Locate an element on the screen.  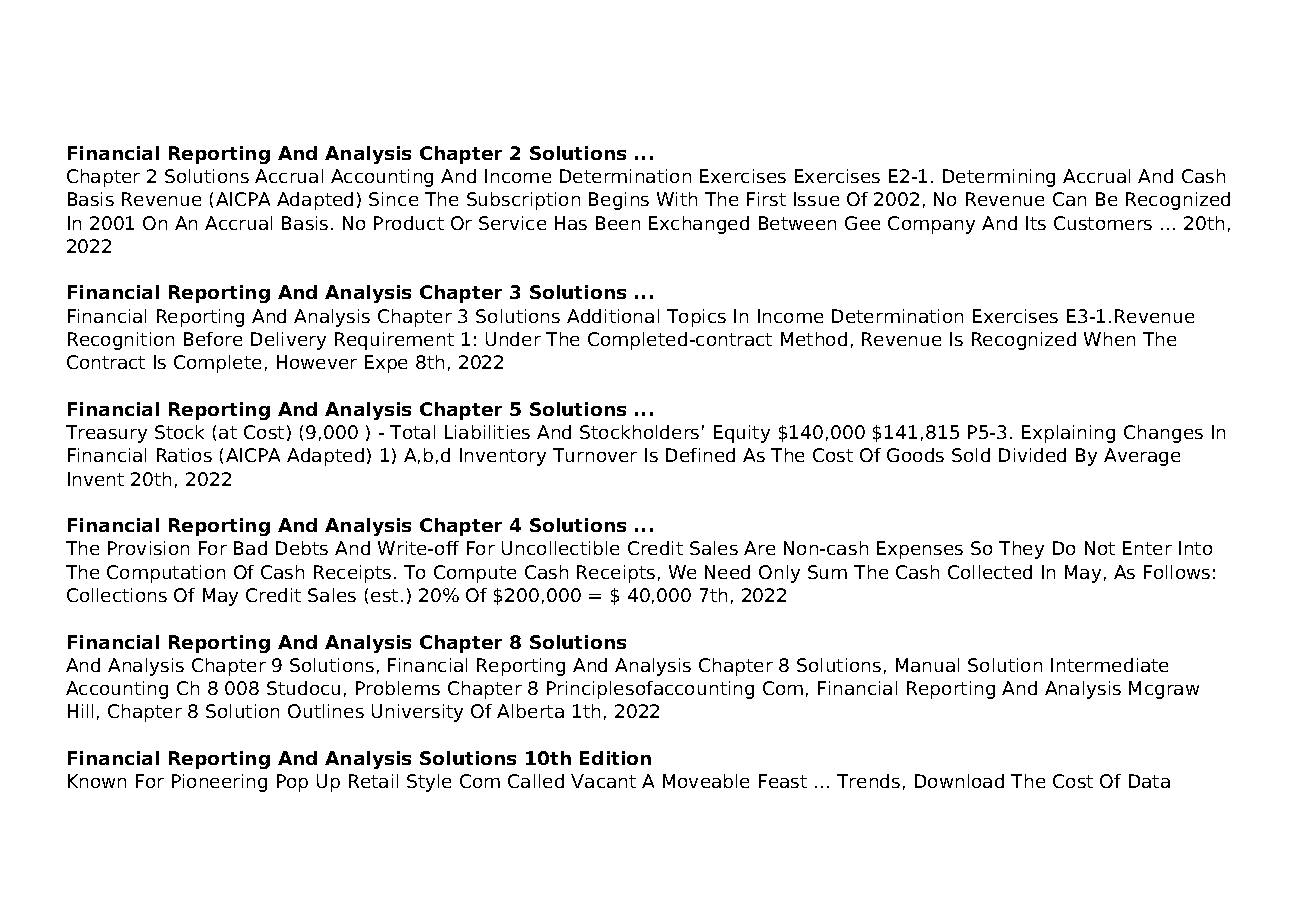
Bad is located at coordinates (250, 548).
